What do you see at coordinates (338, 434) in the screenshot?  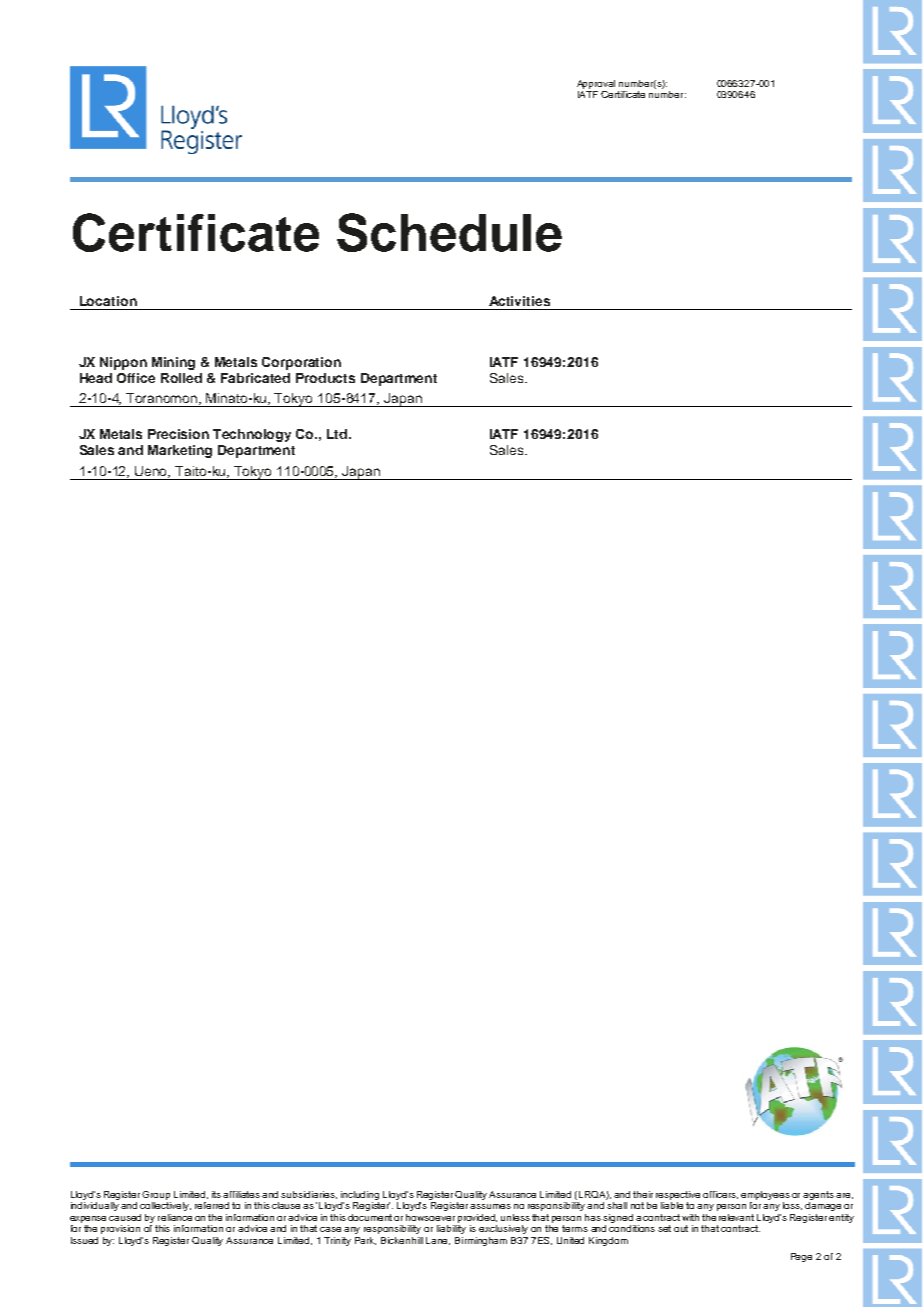 I see `Ltd` at bounding box center [338, 434].
